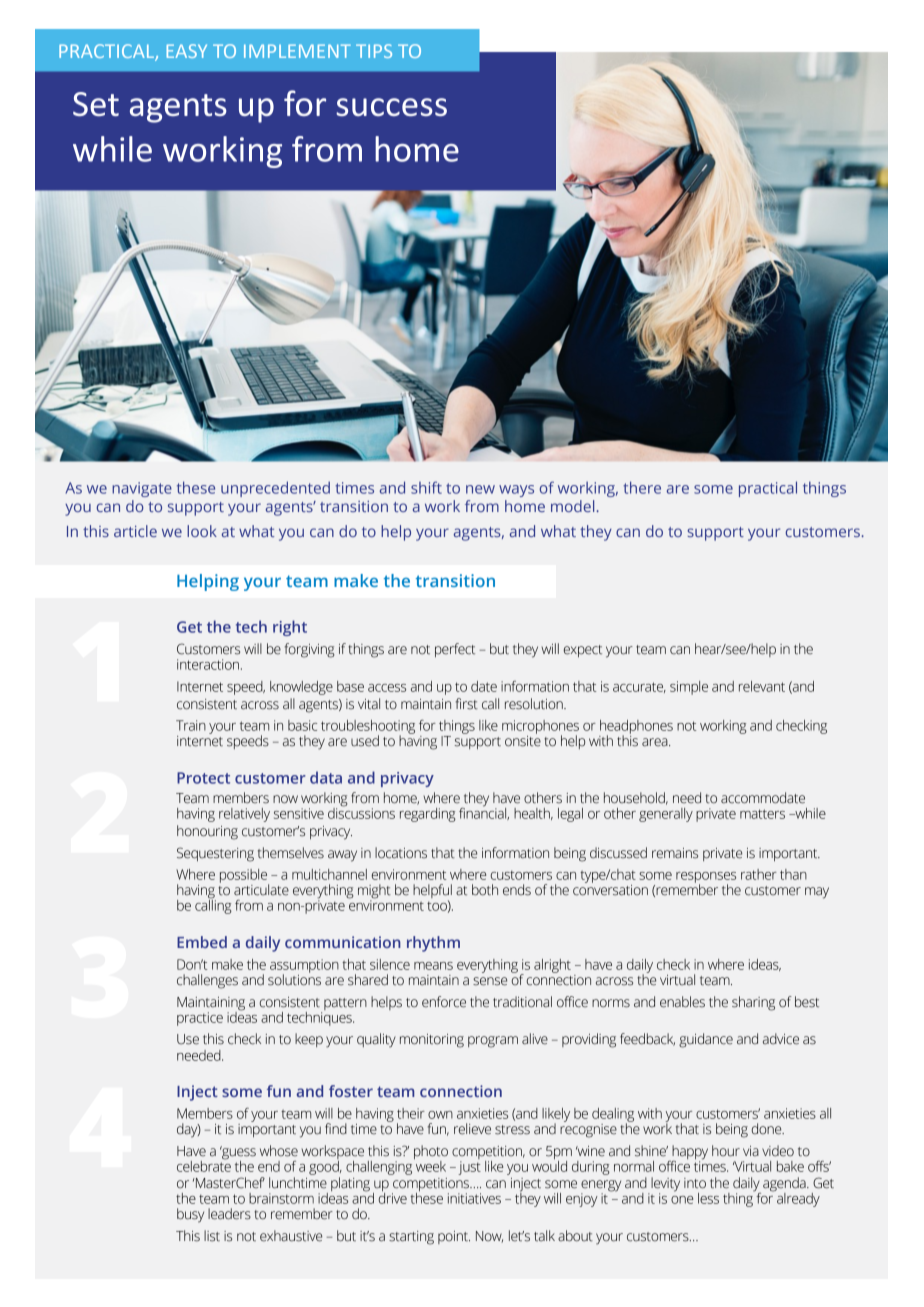 This screenshot has width=924, height=1307. Describe the element at coordinates (762, 686) in the screenshot. I see `relevant` at that location.
